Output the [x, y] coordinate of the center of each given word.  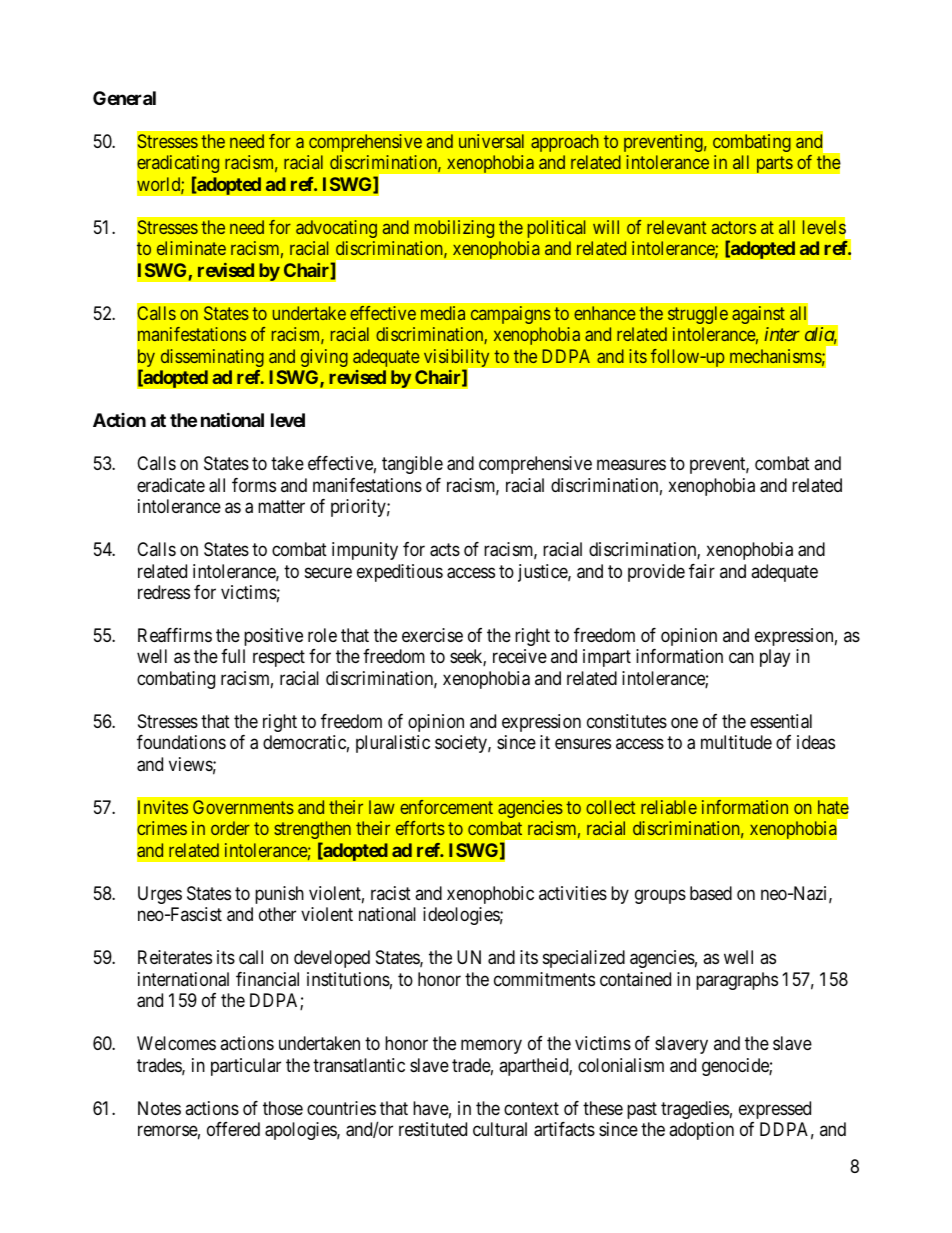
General [124, 98]
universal [491, 141]
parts [775, 165]
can [741, 658]
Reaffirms [175, 635]
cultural [500, 1129]
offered [233, 1129]
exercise [432, 635]
